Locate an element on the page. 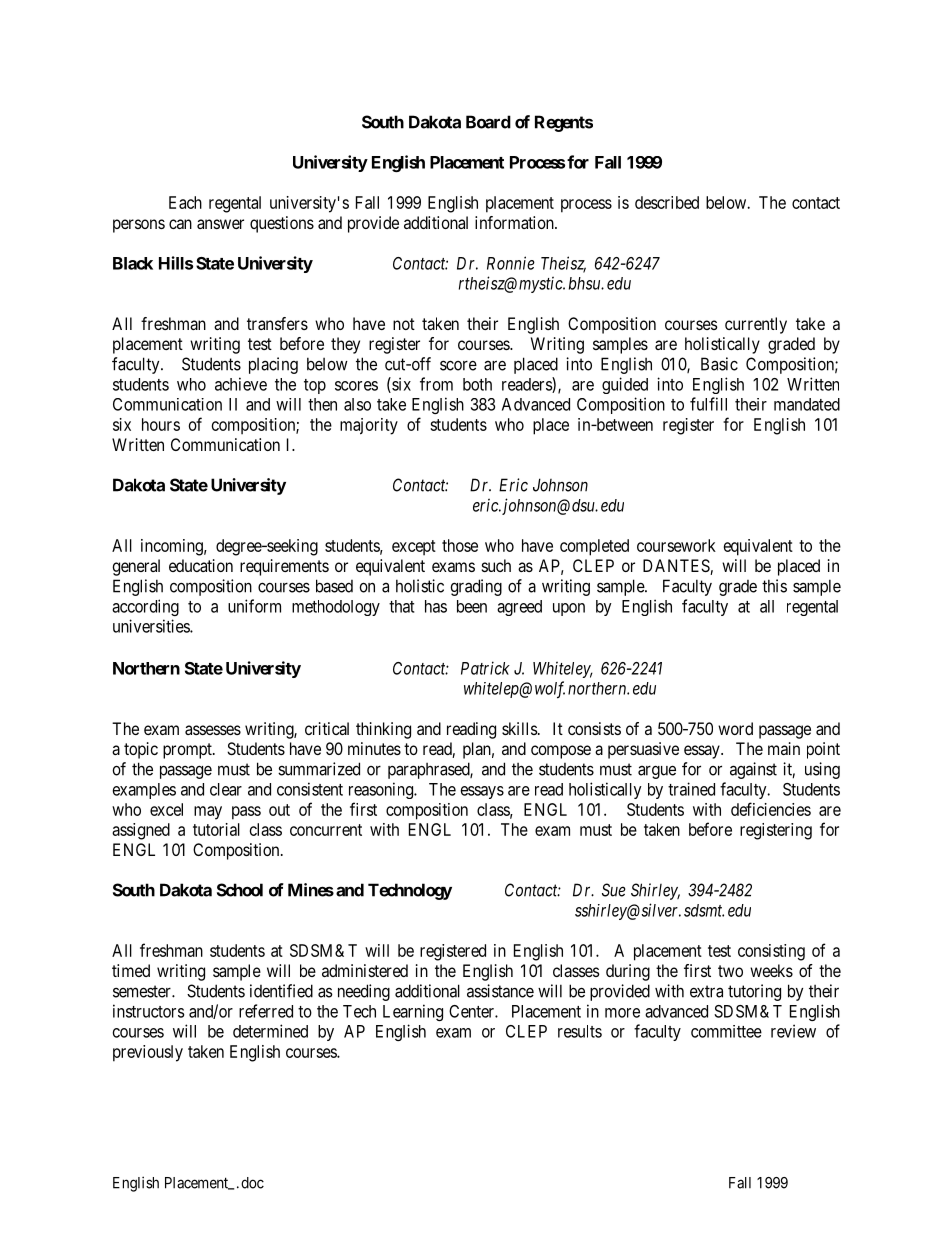  Each is located at coordinates (185, 202).
